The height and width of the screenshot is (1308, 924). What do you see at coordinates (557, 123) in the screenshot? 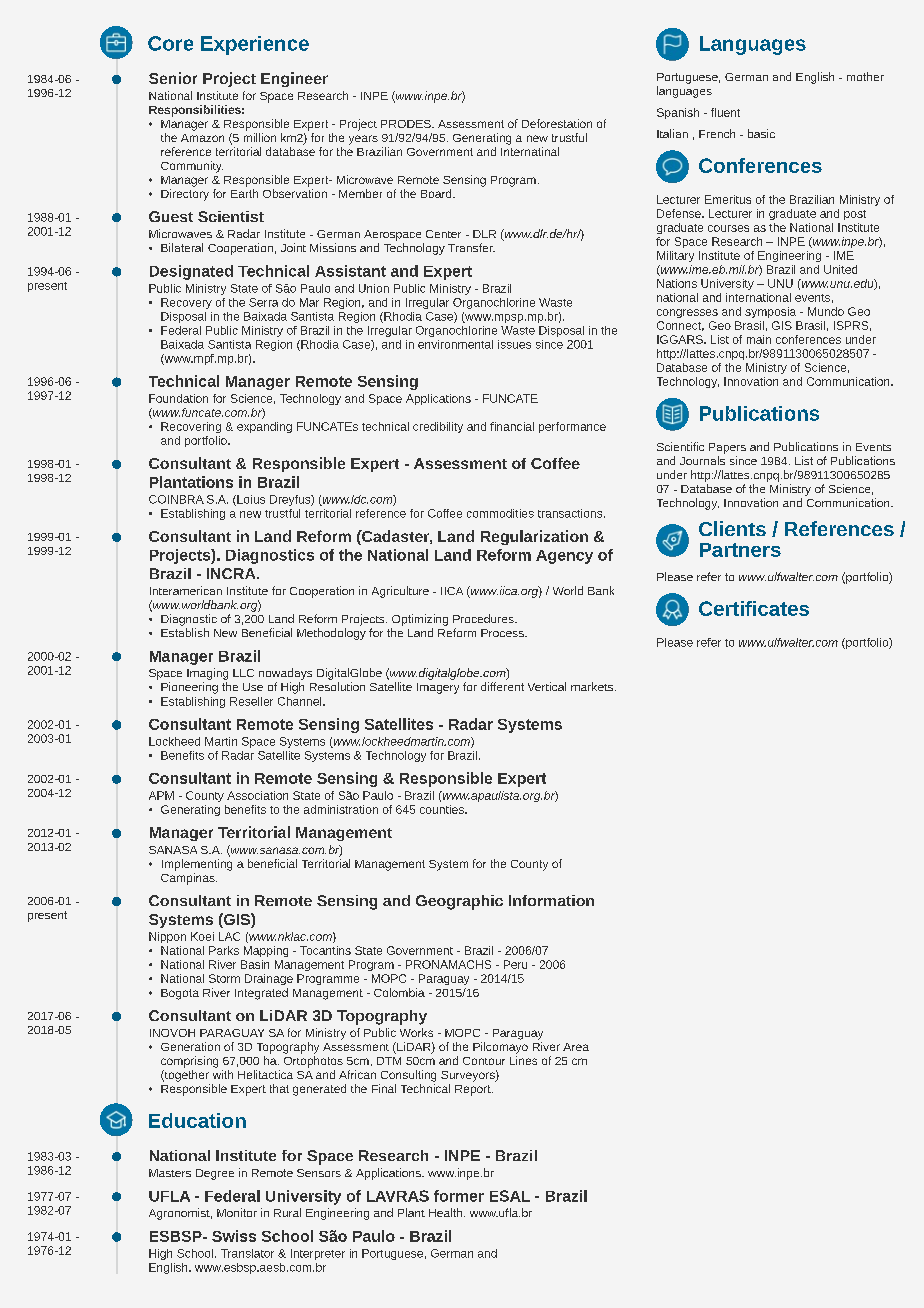
I see `Deforestation` at bounding box center [557, 123].
